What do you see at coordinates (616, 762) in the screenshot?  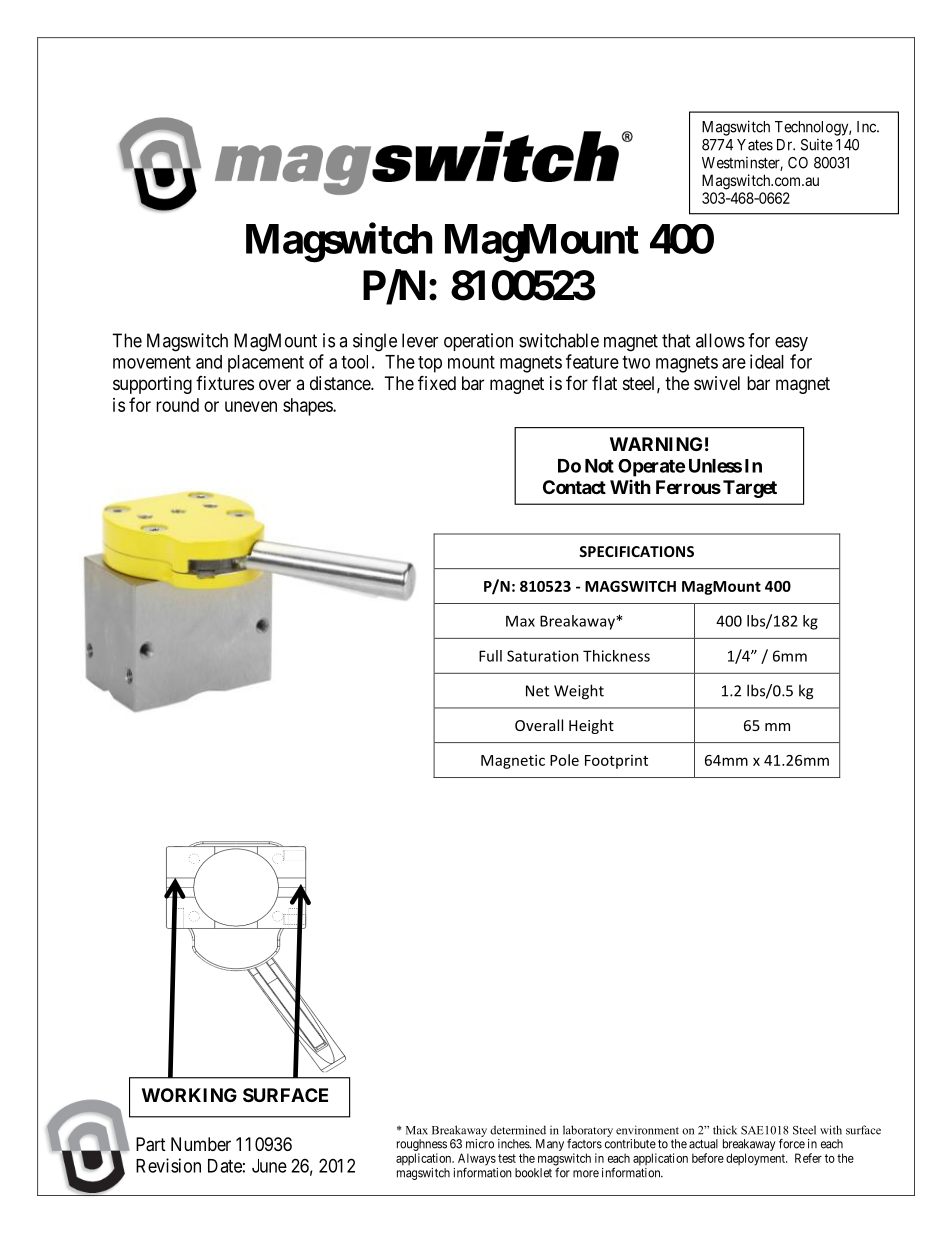 I see `Footprint` at bounding box center [616, 762].
